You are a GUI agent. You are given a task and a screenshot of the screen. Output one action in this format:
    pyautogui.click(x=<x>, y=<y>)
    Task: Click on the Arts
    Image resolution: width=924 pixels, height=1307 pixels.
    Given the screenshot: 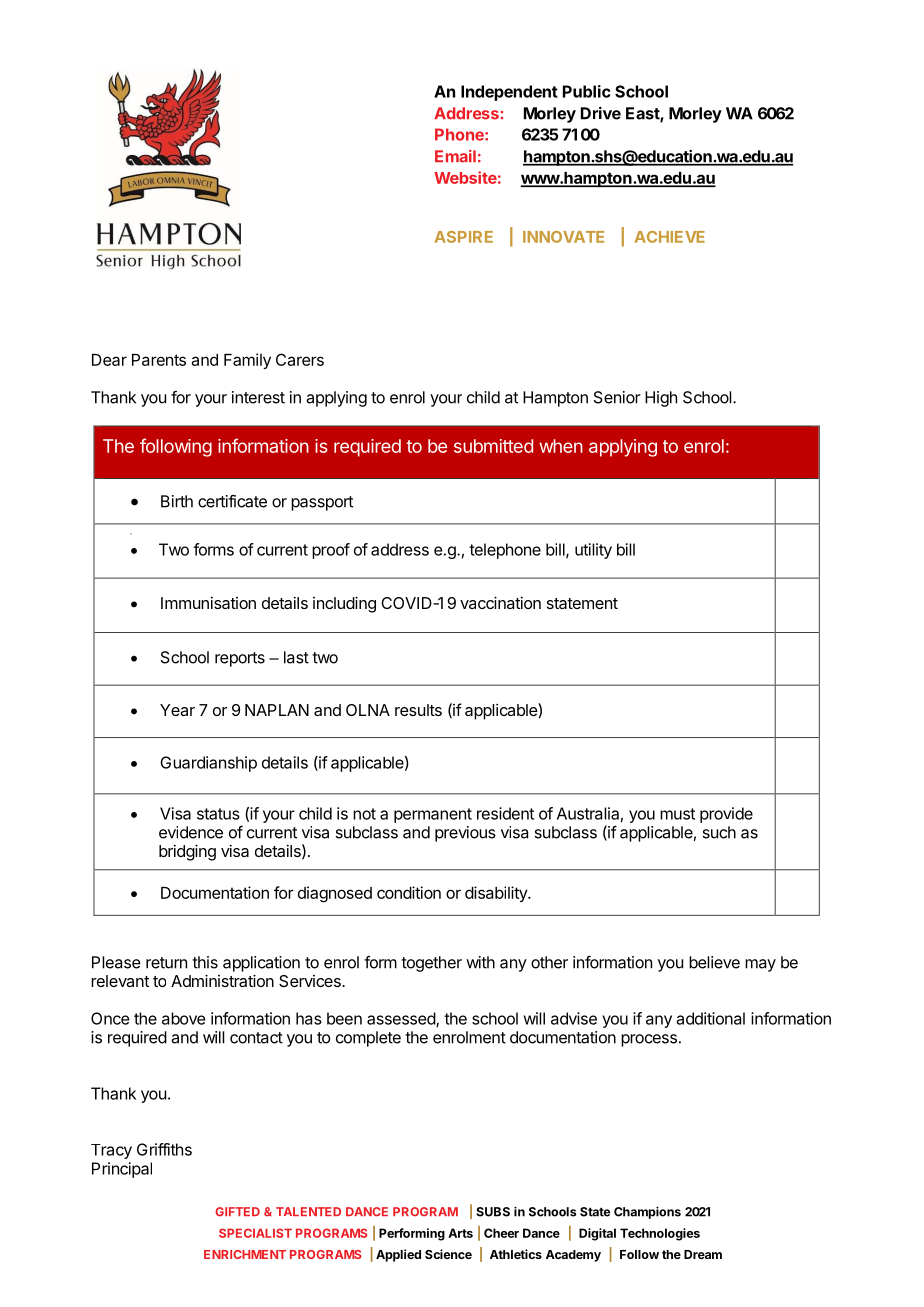 What is the action you would take?
    pyautogui.click(x=460, y=1233)
